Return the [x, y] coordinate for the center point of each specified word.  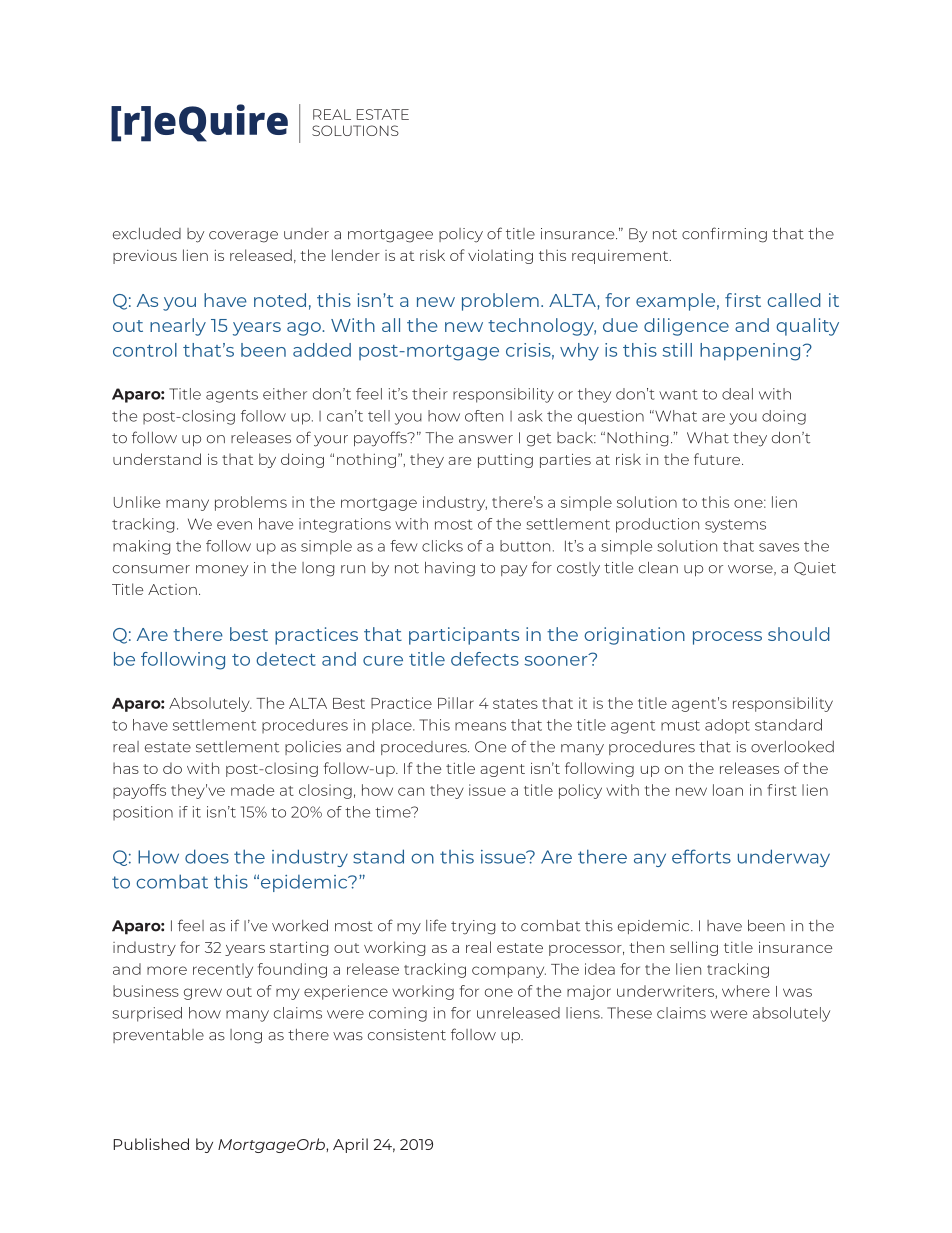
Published [151, 1144]
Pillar [456, 703]
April [350, 1145]
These [629, 1013]
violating [500, 256]
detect [286, 659]
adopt [727, 726]
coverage [243, 237]
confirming [724, 235]
